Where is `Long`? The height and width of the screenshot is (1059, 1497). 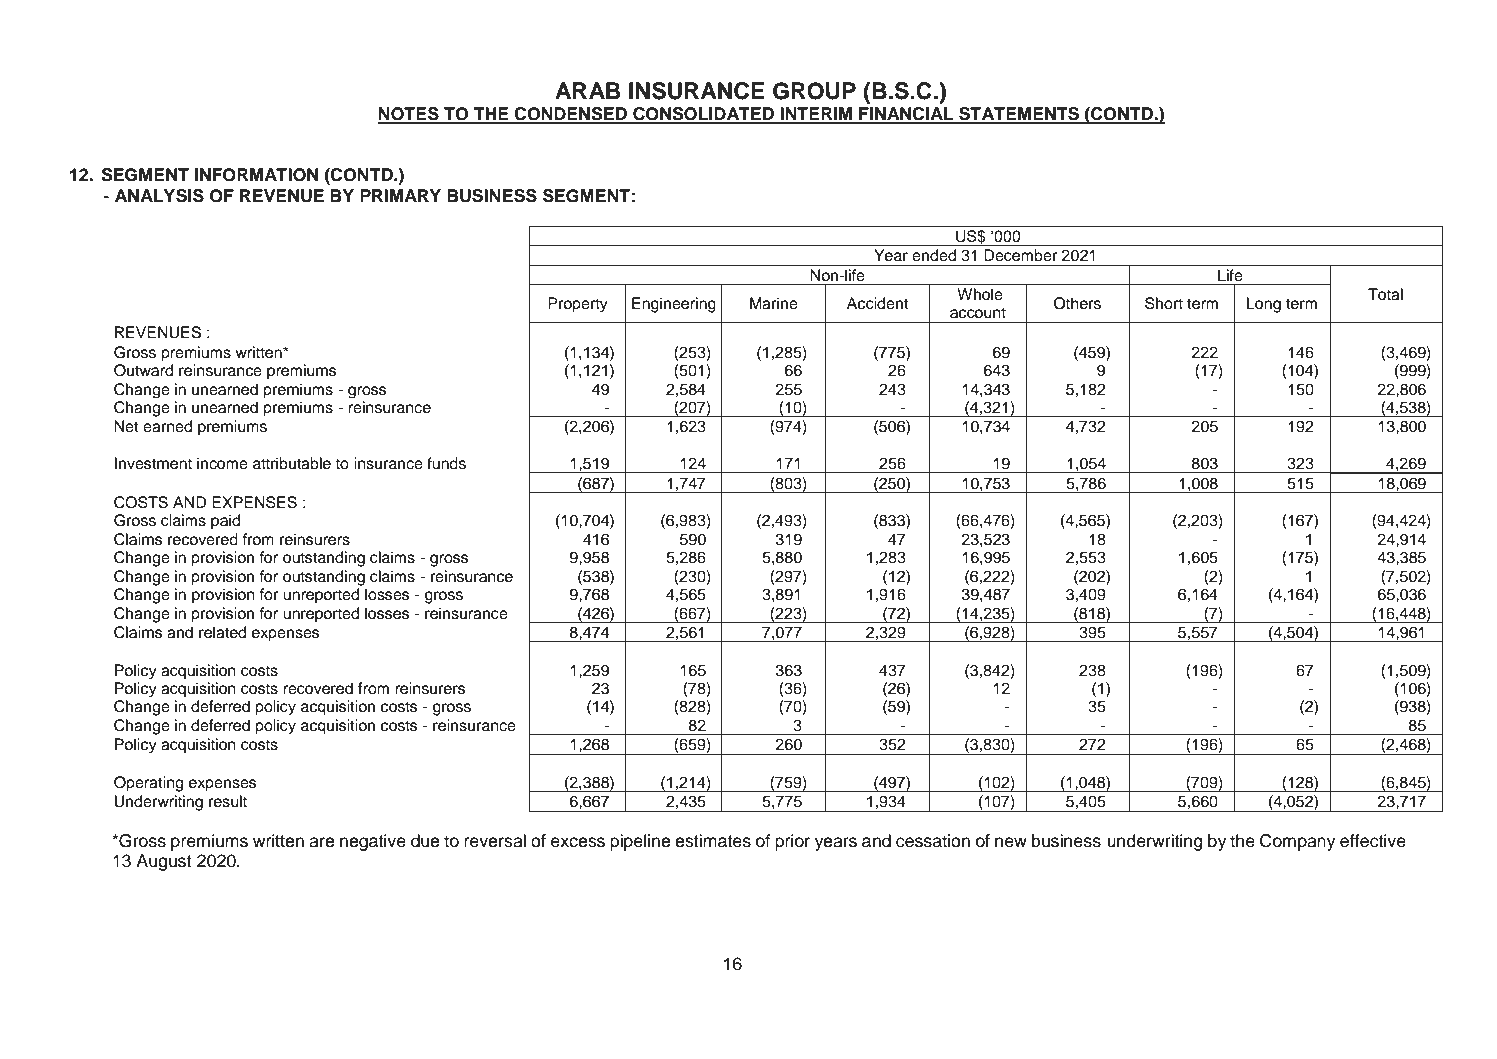
Long is located at coordinates (1263, 305).
